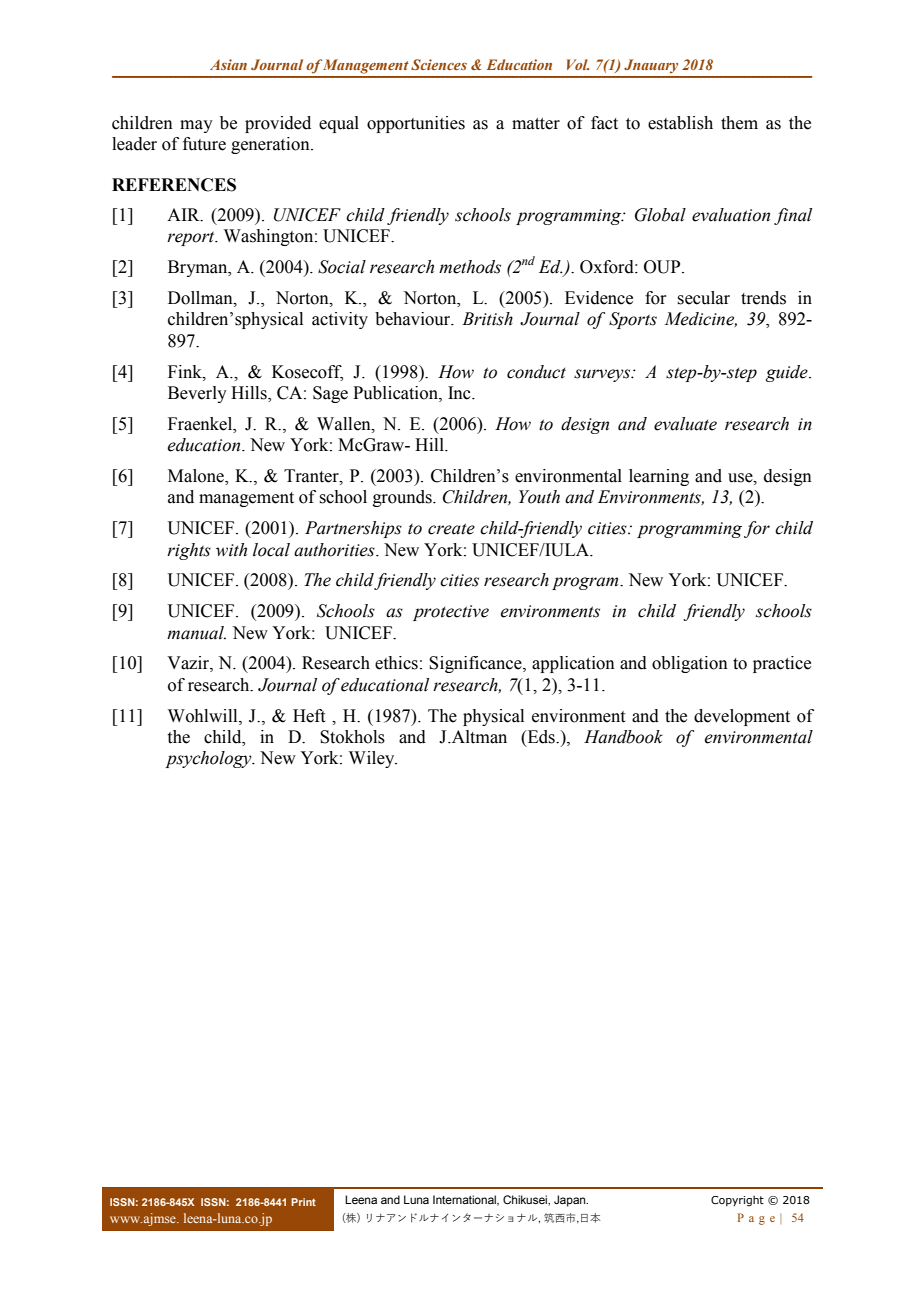 The width and height of the screenshot is (924, 1308). Describe the element at coordinates (451, 613) in the screenshot. I see `protective` at that location.
